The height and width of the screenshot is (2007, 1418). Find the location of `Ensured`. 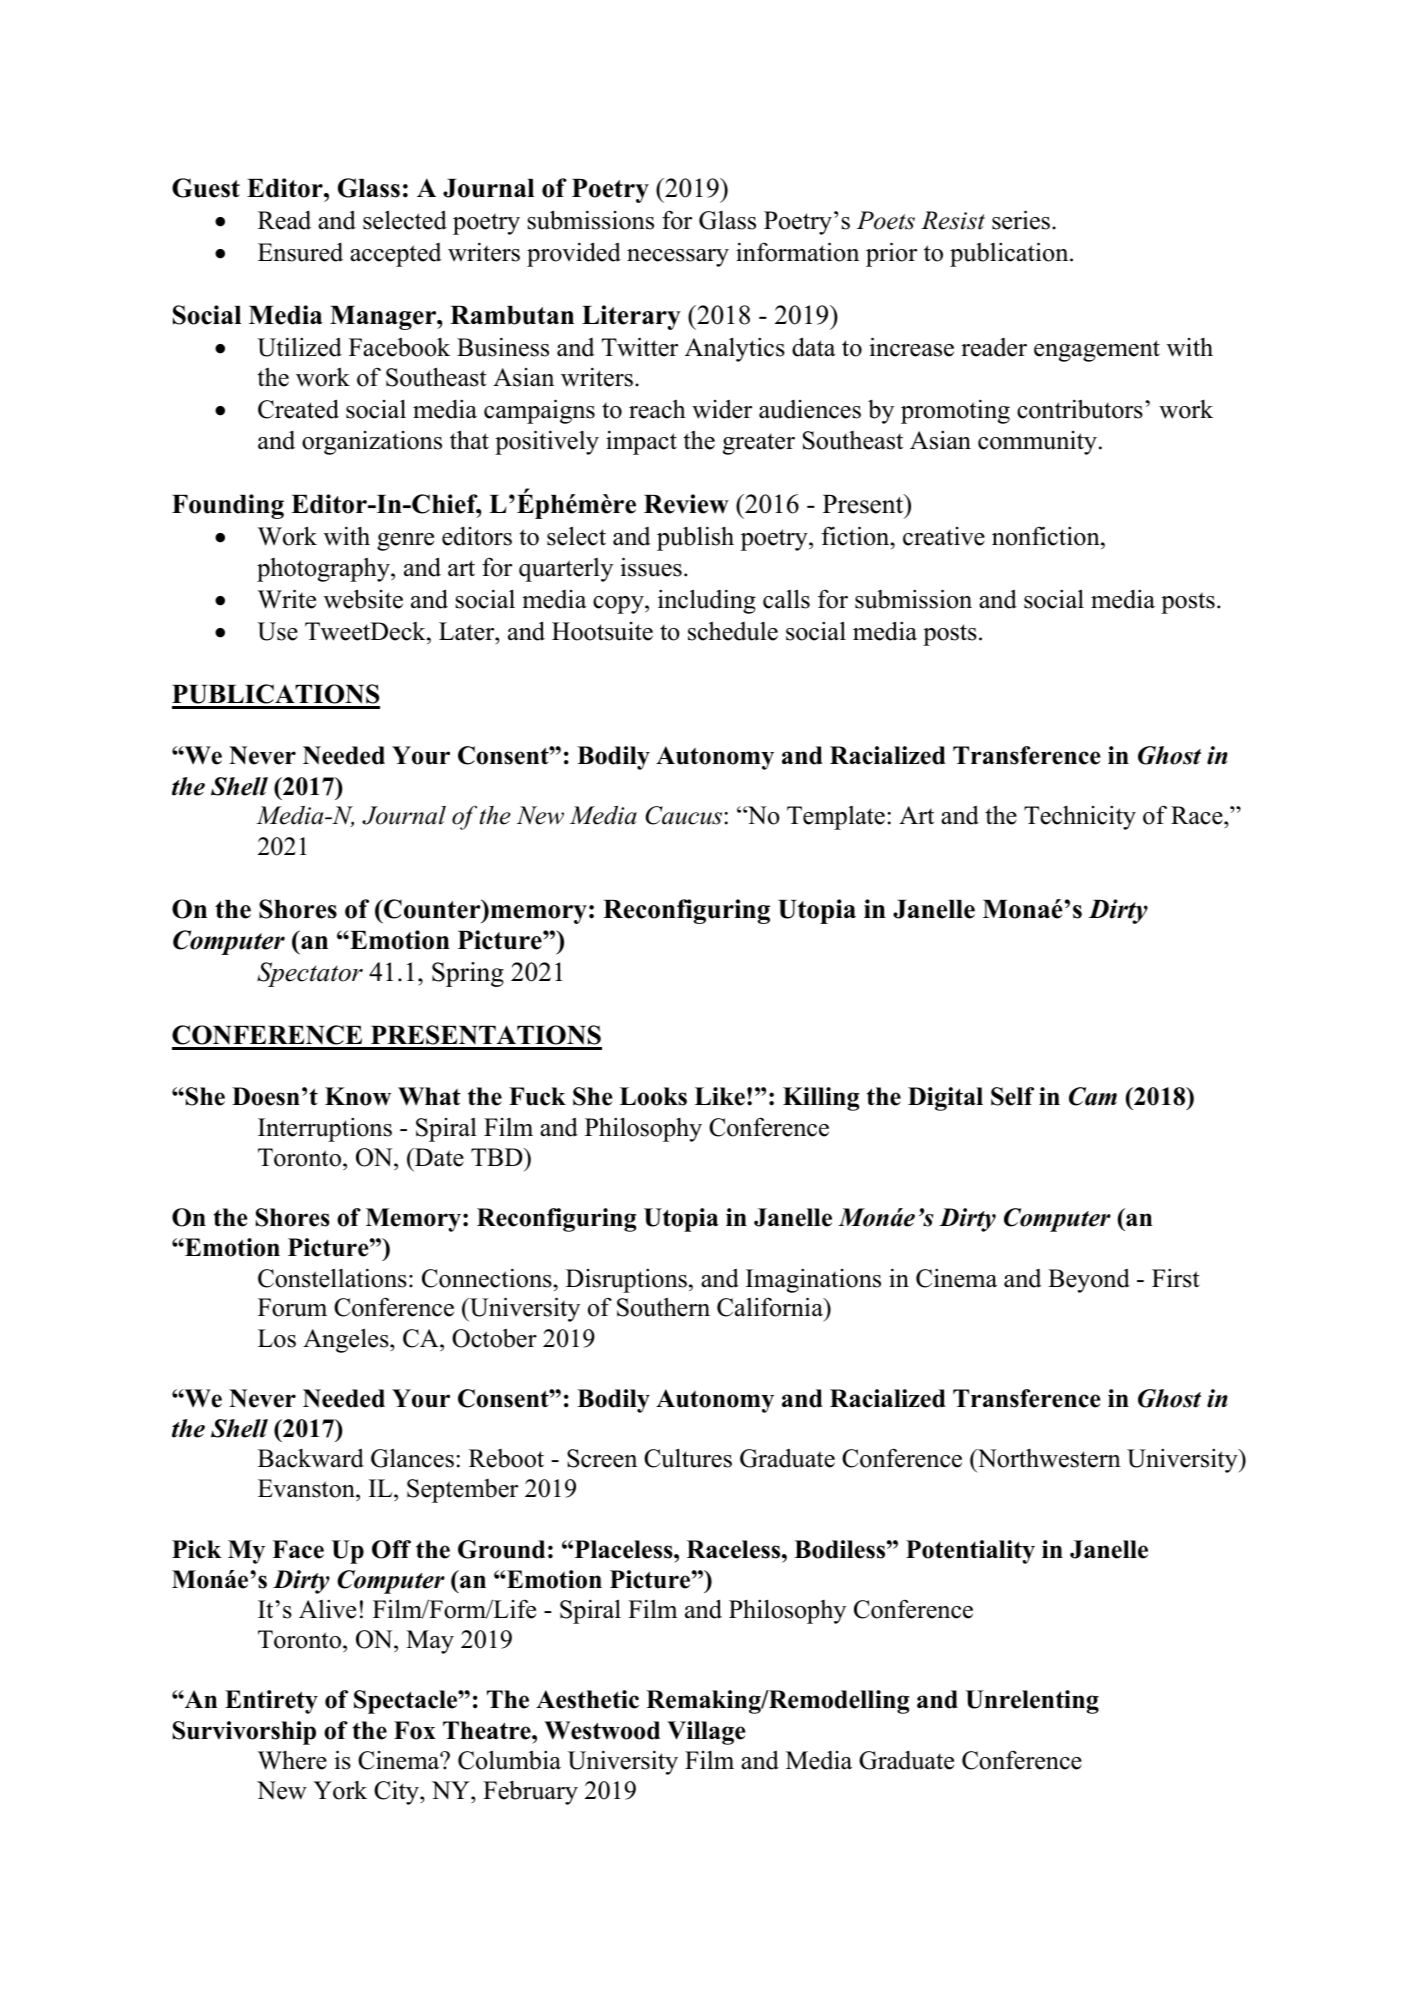

Ensured is located at coordinates (300, 252).
